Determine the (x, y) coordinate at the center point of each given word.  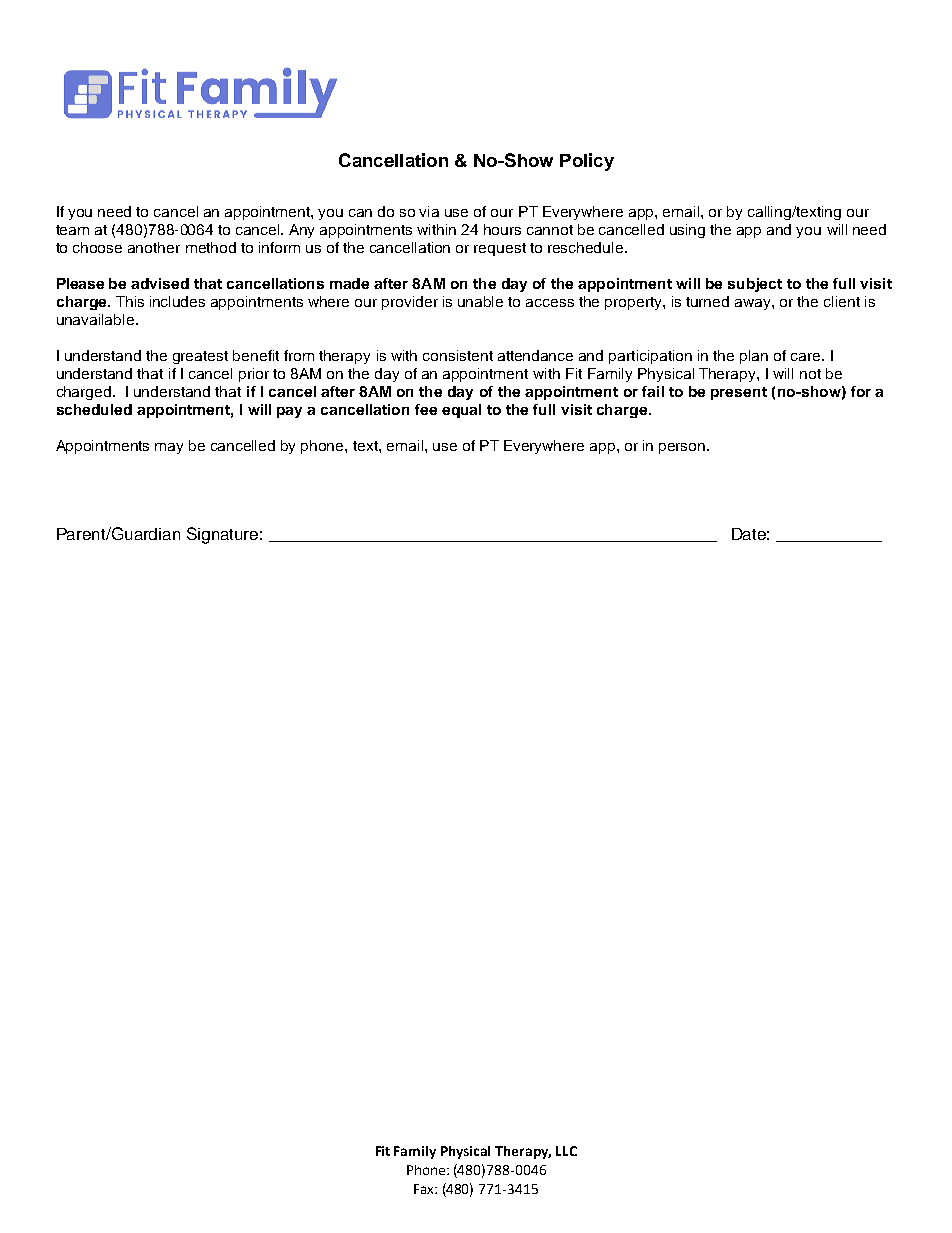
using (687, 231)
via (429, 211)
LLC (566, 1151)
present (739, 393)
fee (426, 409)
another (154, 247)
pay (289, 412)
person (683, 448)
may (169, 448)
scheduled (94, 409)
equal (461, 411)
